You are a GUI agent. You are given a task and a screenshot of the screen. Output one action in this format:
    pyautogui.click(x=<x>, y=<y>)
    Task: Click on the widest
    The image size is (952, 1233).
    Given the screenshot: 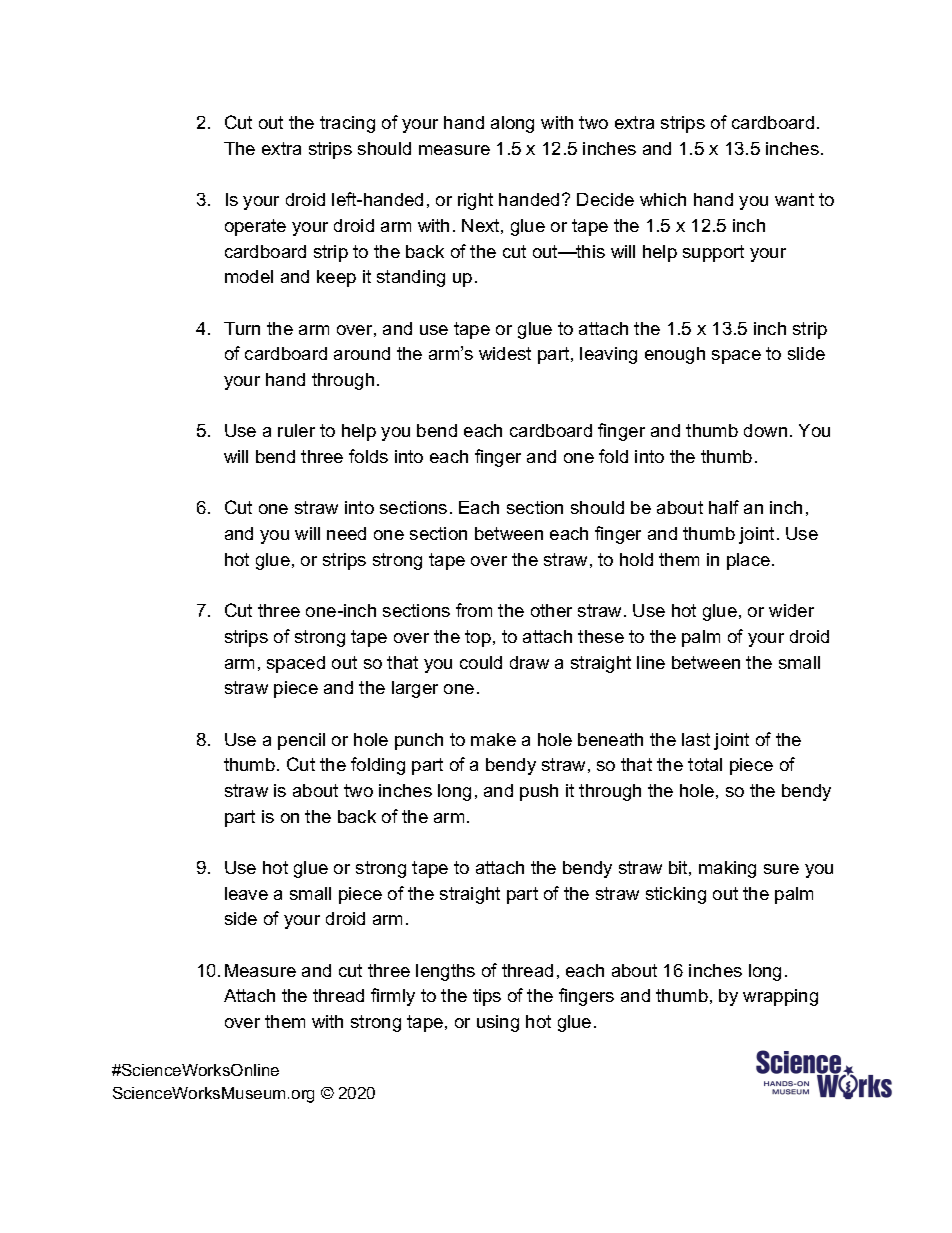 What is the action you would take?
    pyautogui.click(x=505, y=353)
